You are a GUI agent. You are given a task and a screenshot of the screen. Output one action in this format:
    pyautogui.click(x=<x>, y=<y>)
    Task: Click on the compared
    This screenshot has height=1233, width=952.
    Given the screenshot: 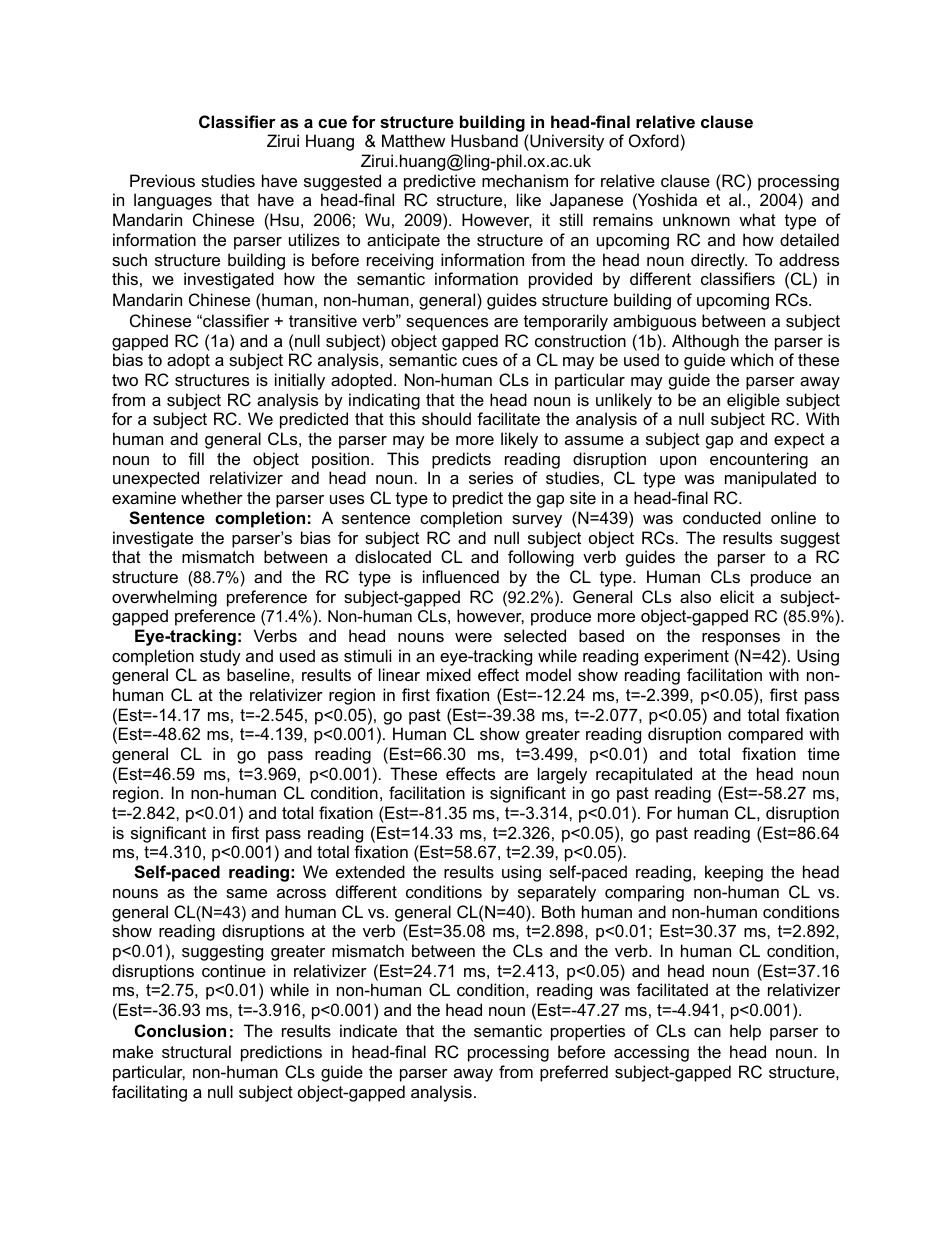 What is the action you would take?
    pyautogui.click(x=765, y=735)
